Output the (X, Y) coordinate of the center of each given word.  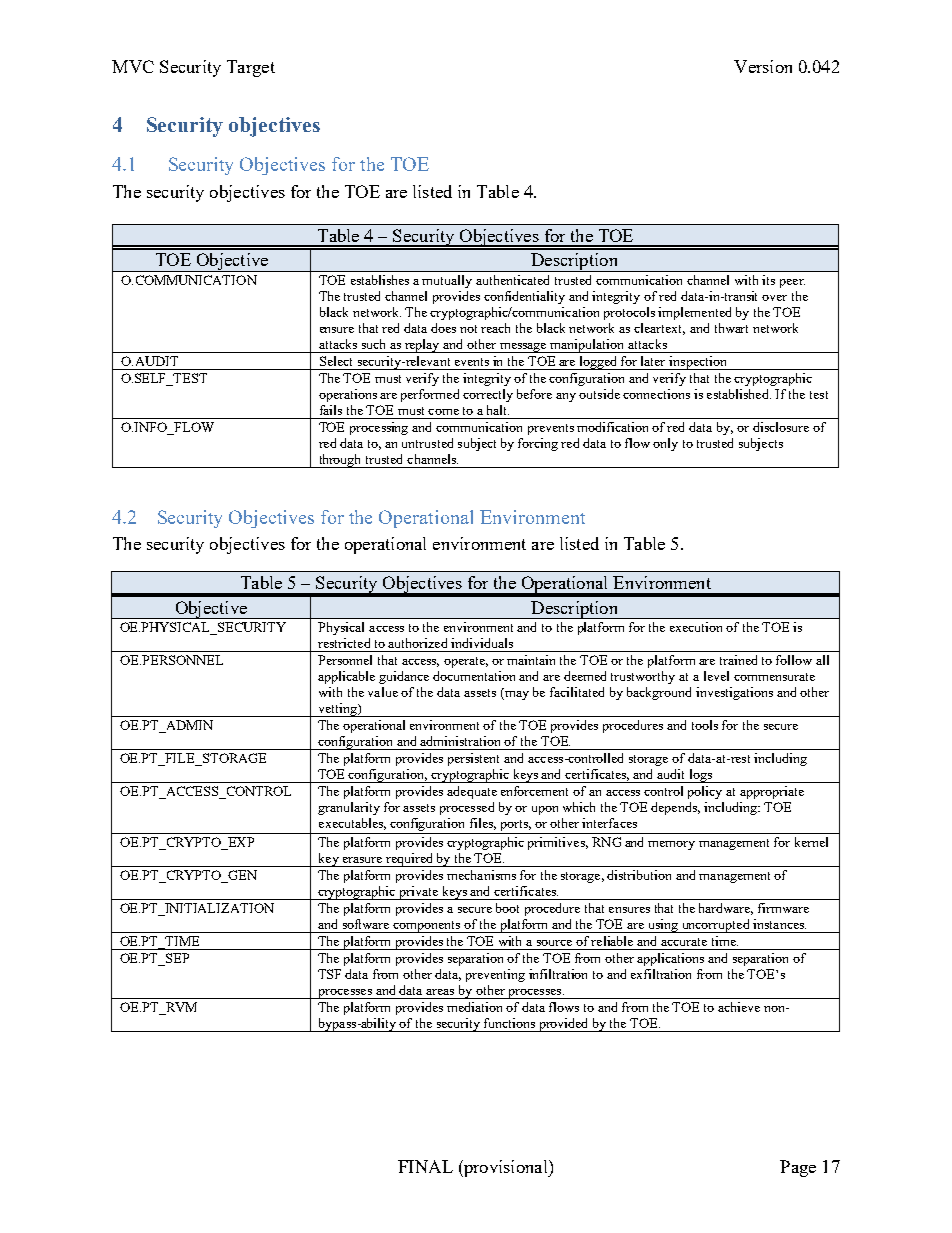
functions (509, 1023)
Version (763, 66)
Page (798, 1168)
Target (251, 68)
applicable (346, 677)
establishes (380, 280)
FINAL (425, 1166)
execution (696, 627)
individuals (482, 643)
